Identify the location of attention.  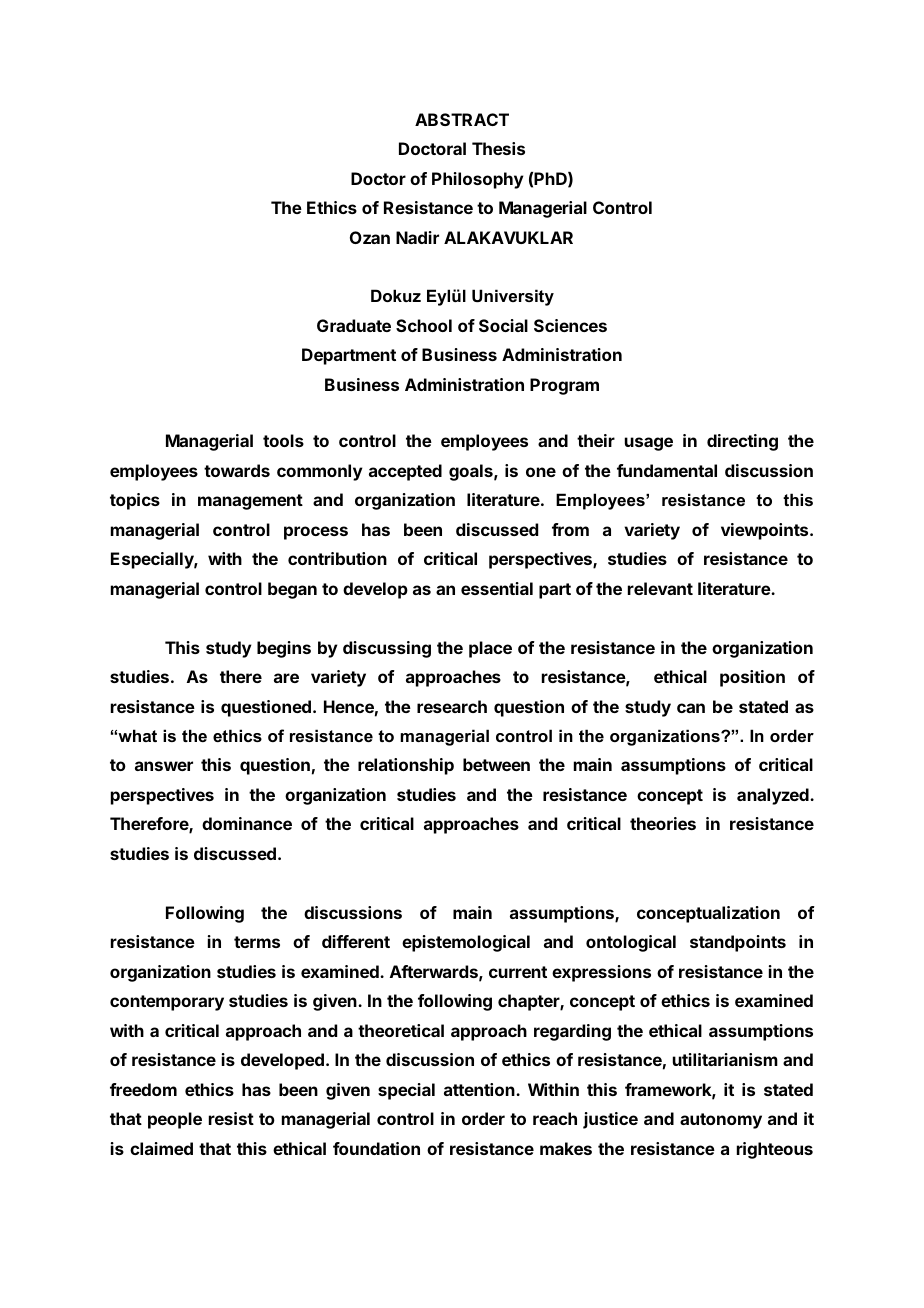
(480, 1089).
